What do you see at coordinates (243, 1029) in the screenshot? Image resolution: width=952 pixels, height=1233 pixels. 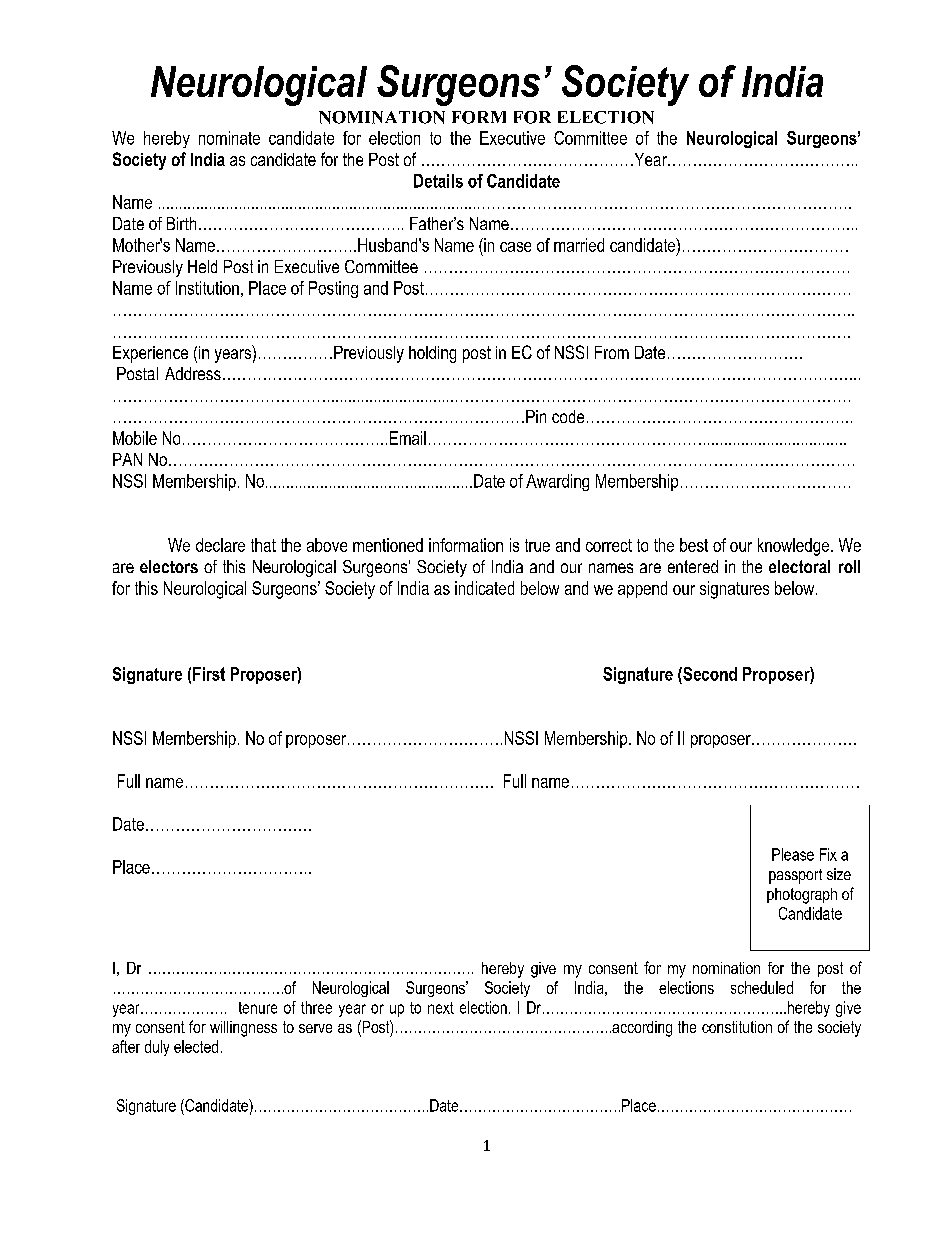 I see `willingness` at bounding box center [243, 1029].
